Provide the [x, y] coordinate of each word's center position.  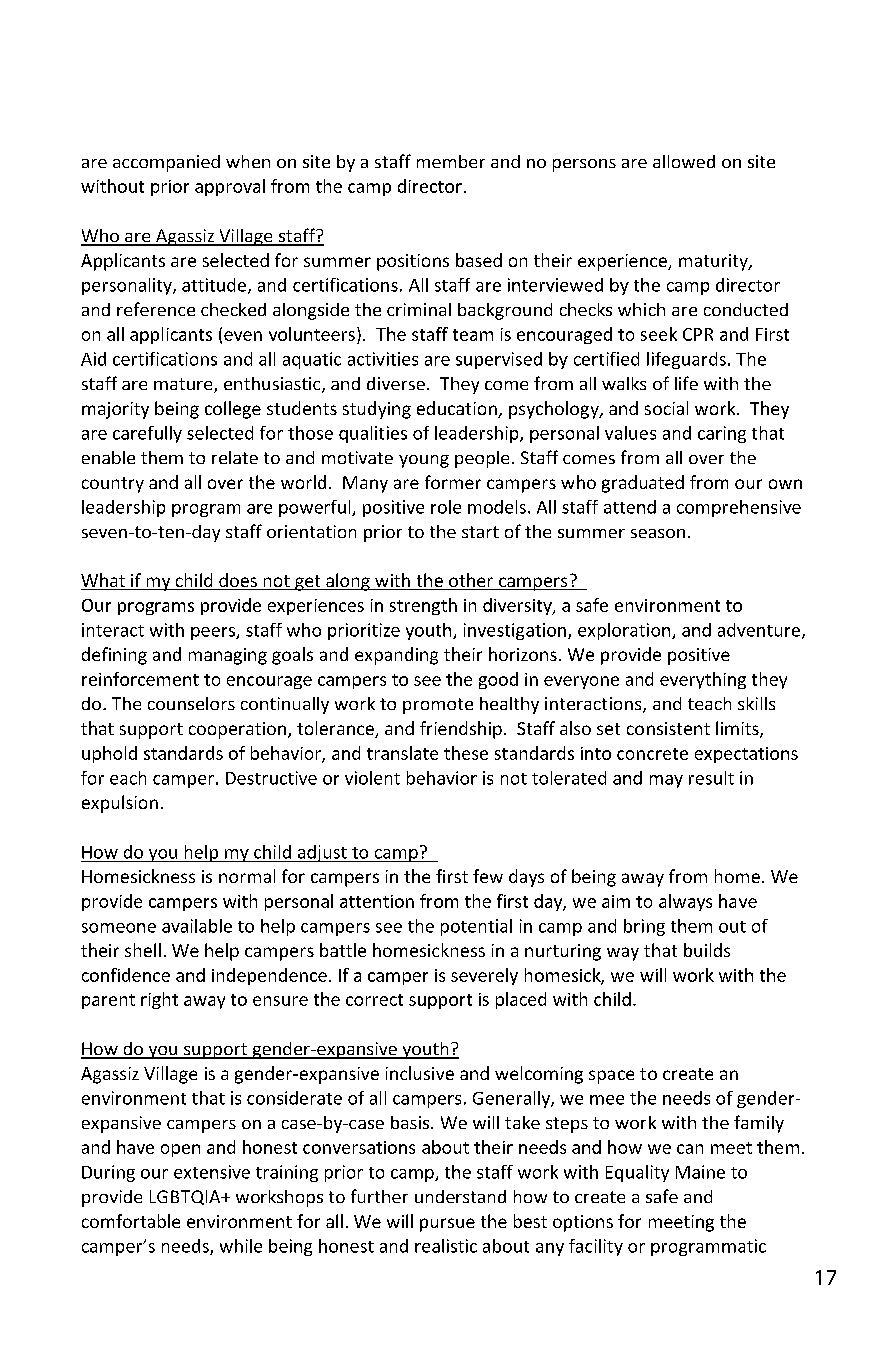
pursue [447, 1225]
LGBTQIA [186, 1197]
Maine [700, 1172]
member [451, 161]
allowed [684, 161]
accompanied [166, 163]
